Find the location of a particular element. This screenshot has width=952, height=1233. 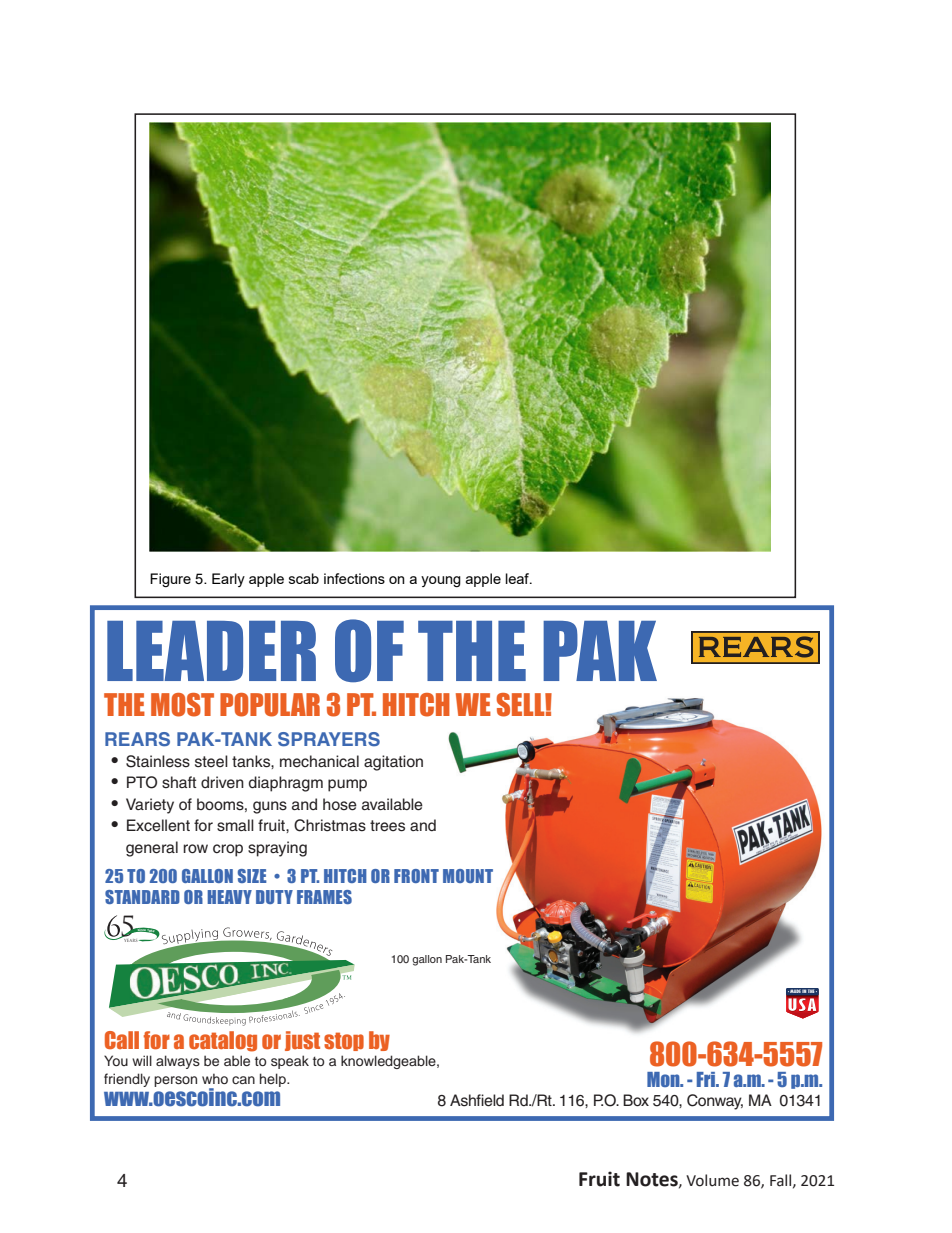

leaf is located at coordinates (519, 578).
